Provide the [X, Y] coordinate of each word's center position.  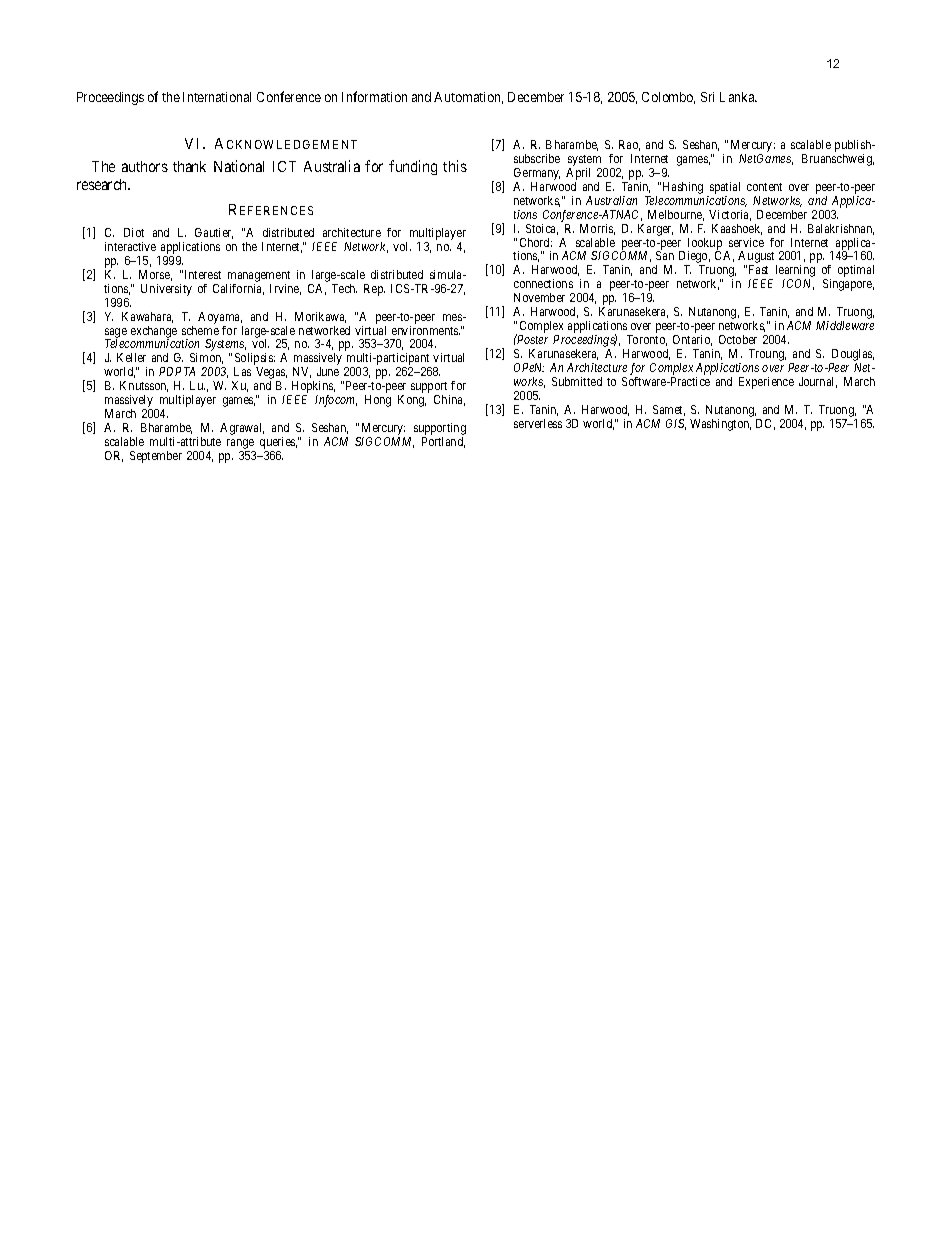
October [738, 339]
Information [374, 96]
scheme [200, 330]
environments [426, 330]
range [241, 445]
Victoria [730, 215]
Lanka [738, 97]
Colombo [668, 98]
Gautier [214, 233]
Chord [536, 242]
